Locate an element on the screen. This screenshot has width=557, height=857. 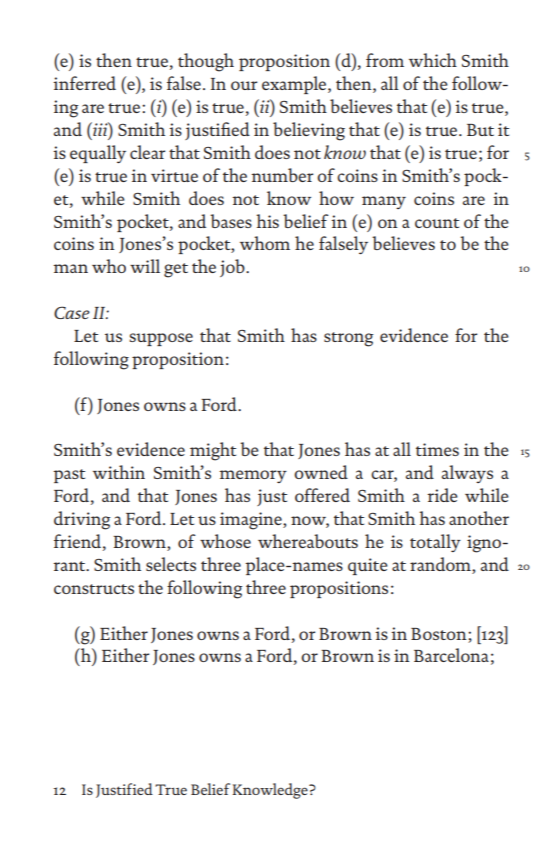
suppose is located at coordinates (161, 339).
